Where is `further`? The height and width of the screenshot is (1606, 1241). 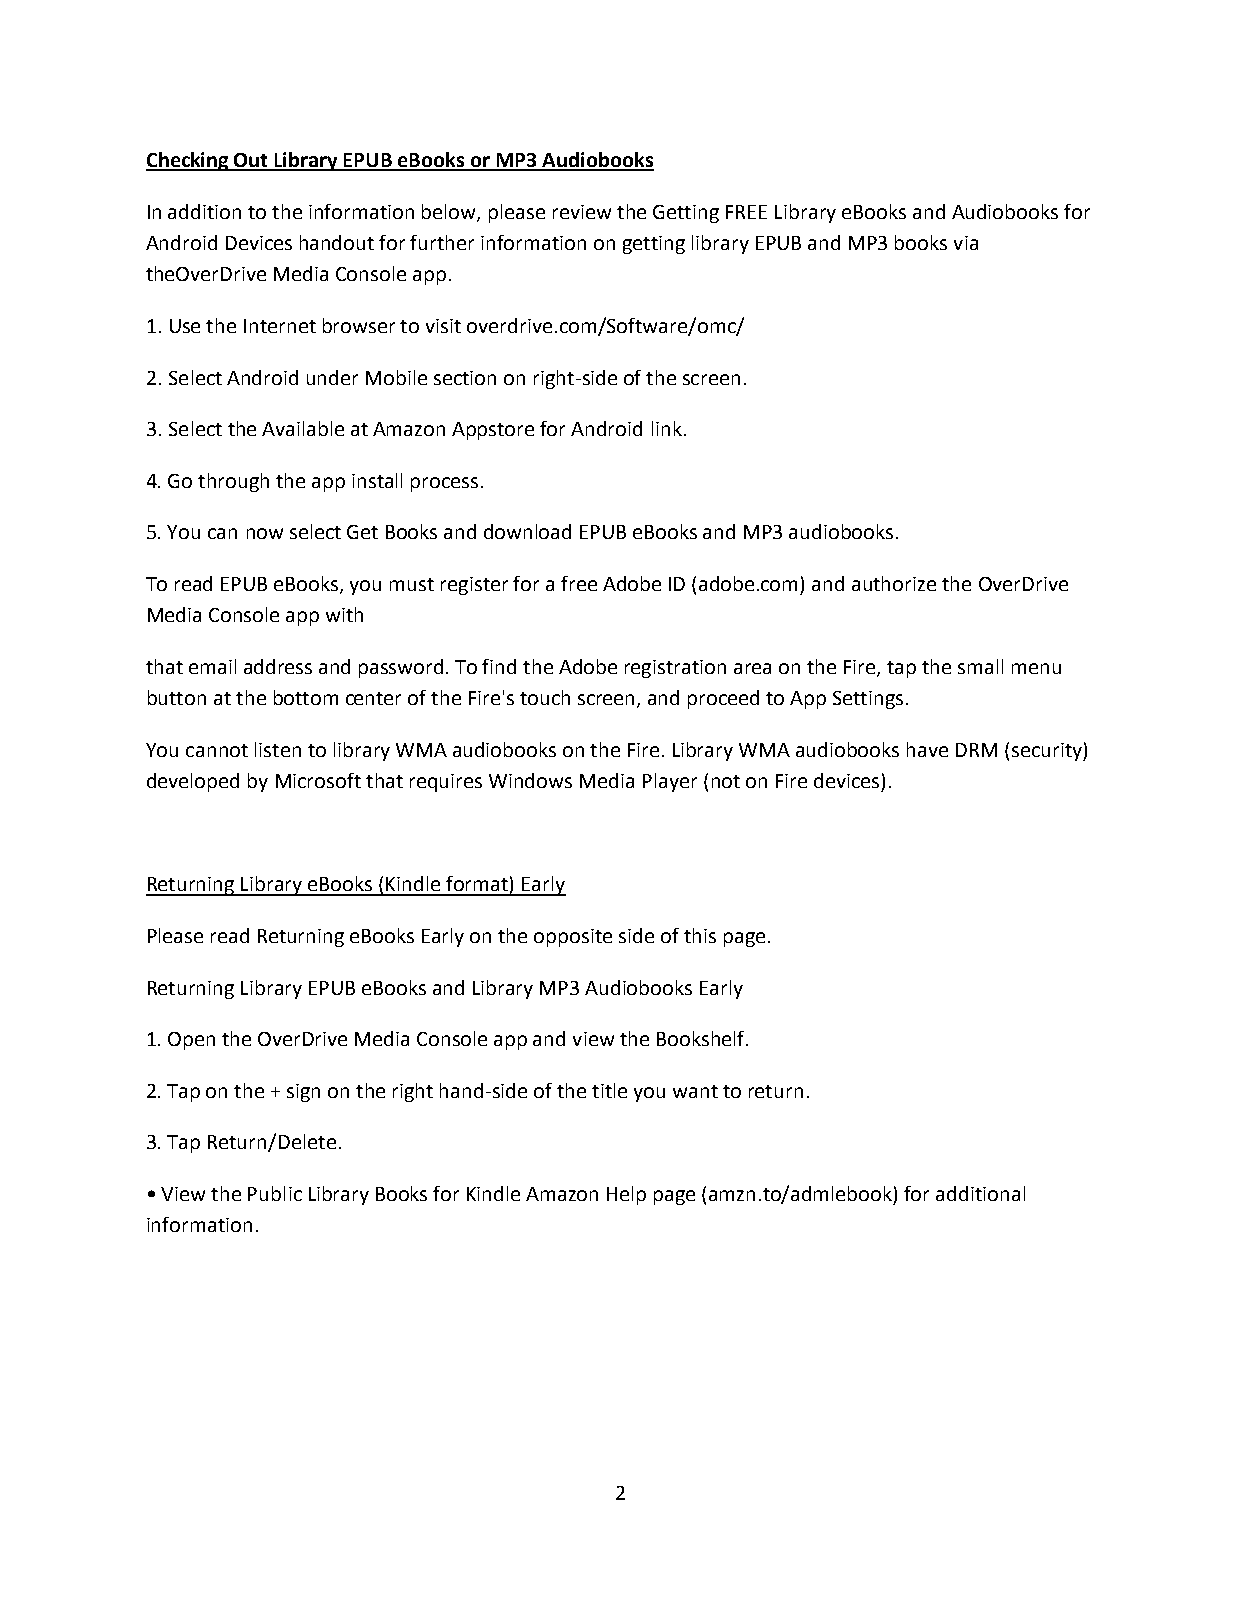
further is located at coordinates (442, 242).
